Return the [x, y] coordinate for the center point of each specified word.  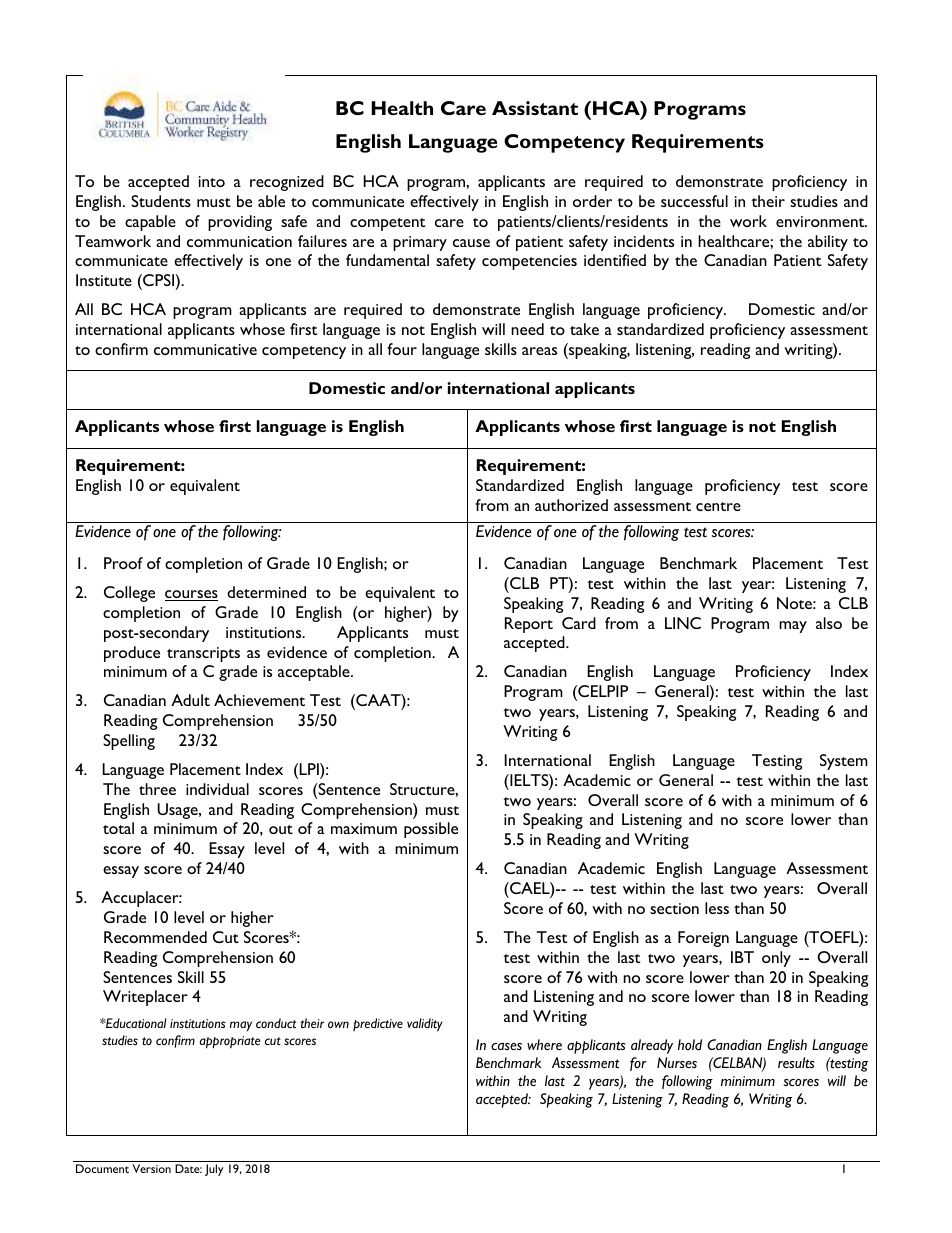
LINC [683, 623]
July [214, 1170]
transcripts [203, 654]
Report [529, 625]
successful [694, 201]
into [212, 181]
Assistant [535, 108]
